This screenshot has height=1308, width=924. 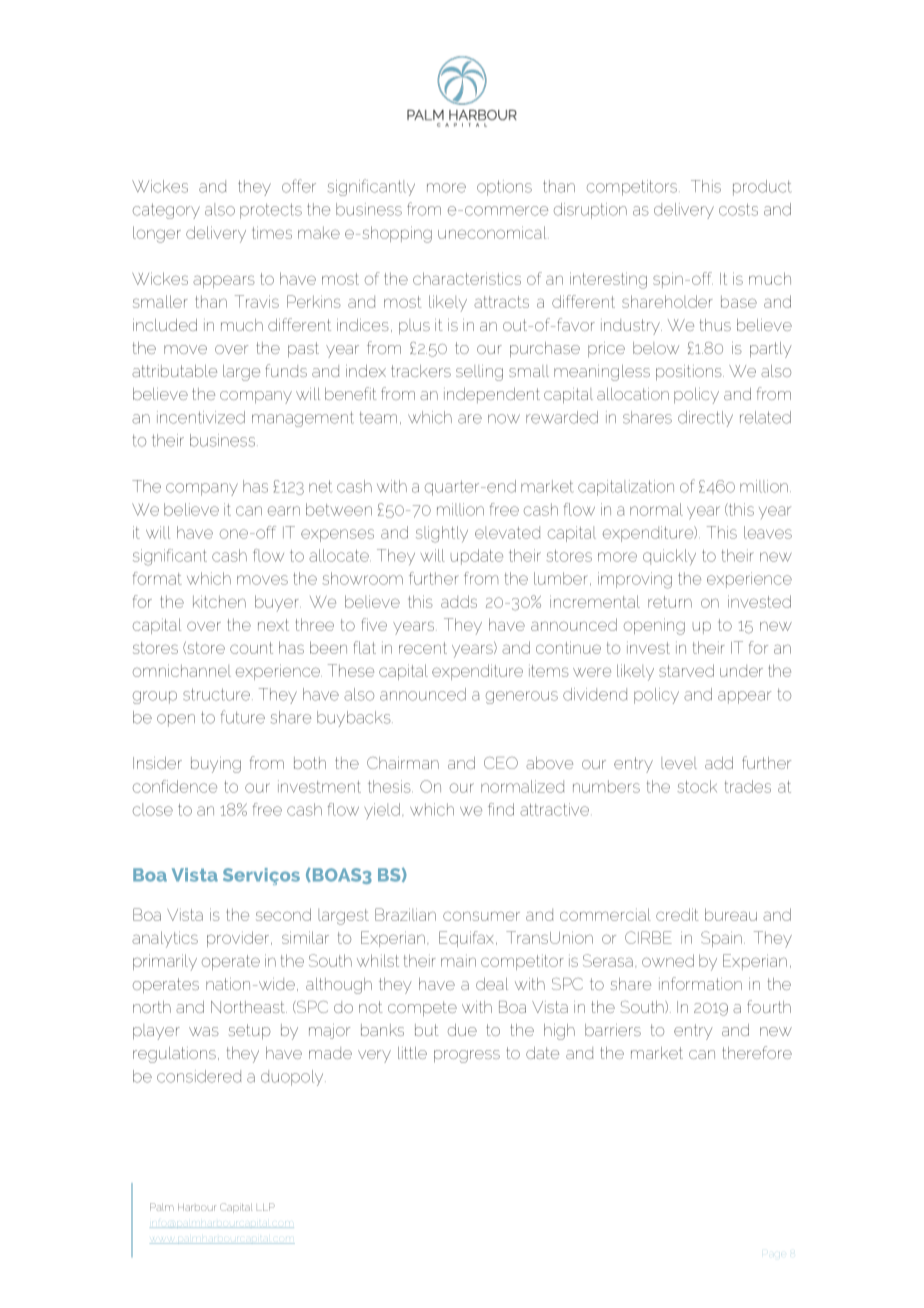 What do you see at coordinates (271, 211) in the screenshot?
I see `protects` at bounding box center [271, 211].
